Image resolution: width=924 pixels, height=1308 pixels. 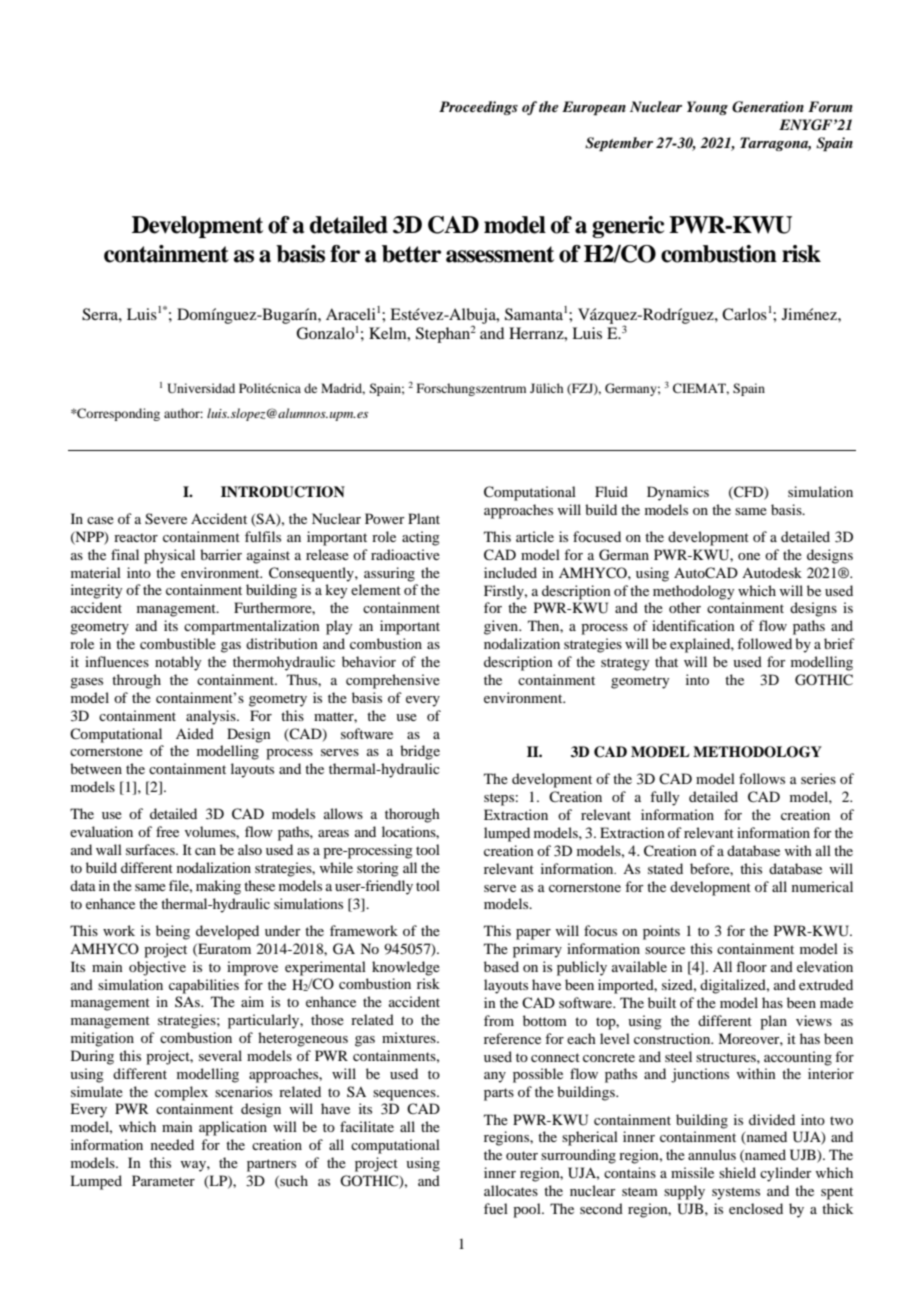 What do you see at coordinates (163, 1180) in the image?
I see `Parameter` at bounding box center [163, 1180].
